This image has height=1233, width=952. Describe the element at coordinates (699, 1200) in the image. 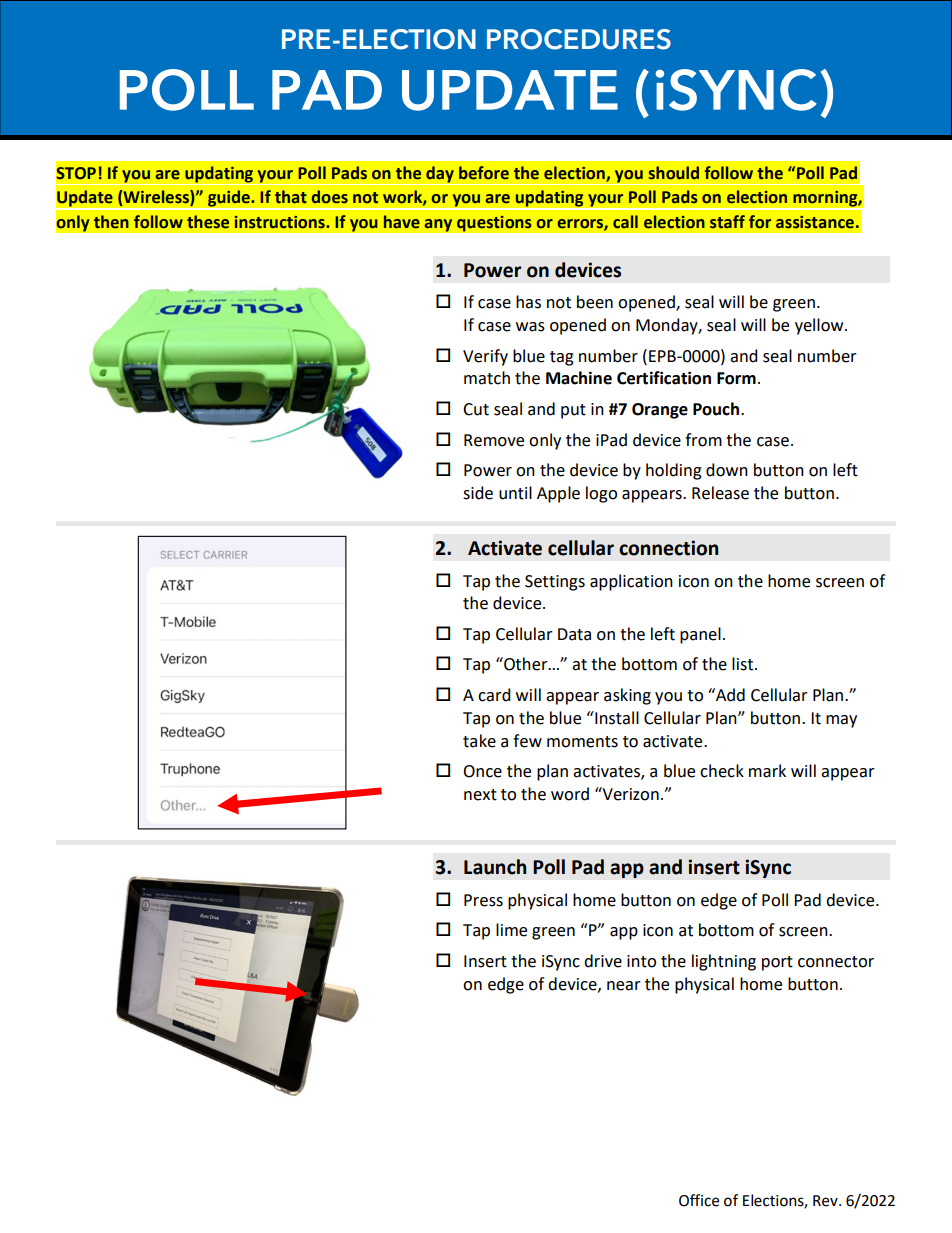

I see `Office` at that location.
